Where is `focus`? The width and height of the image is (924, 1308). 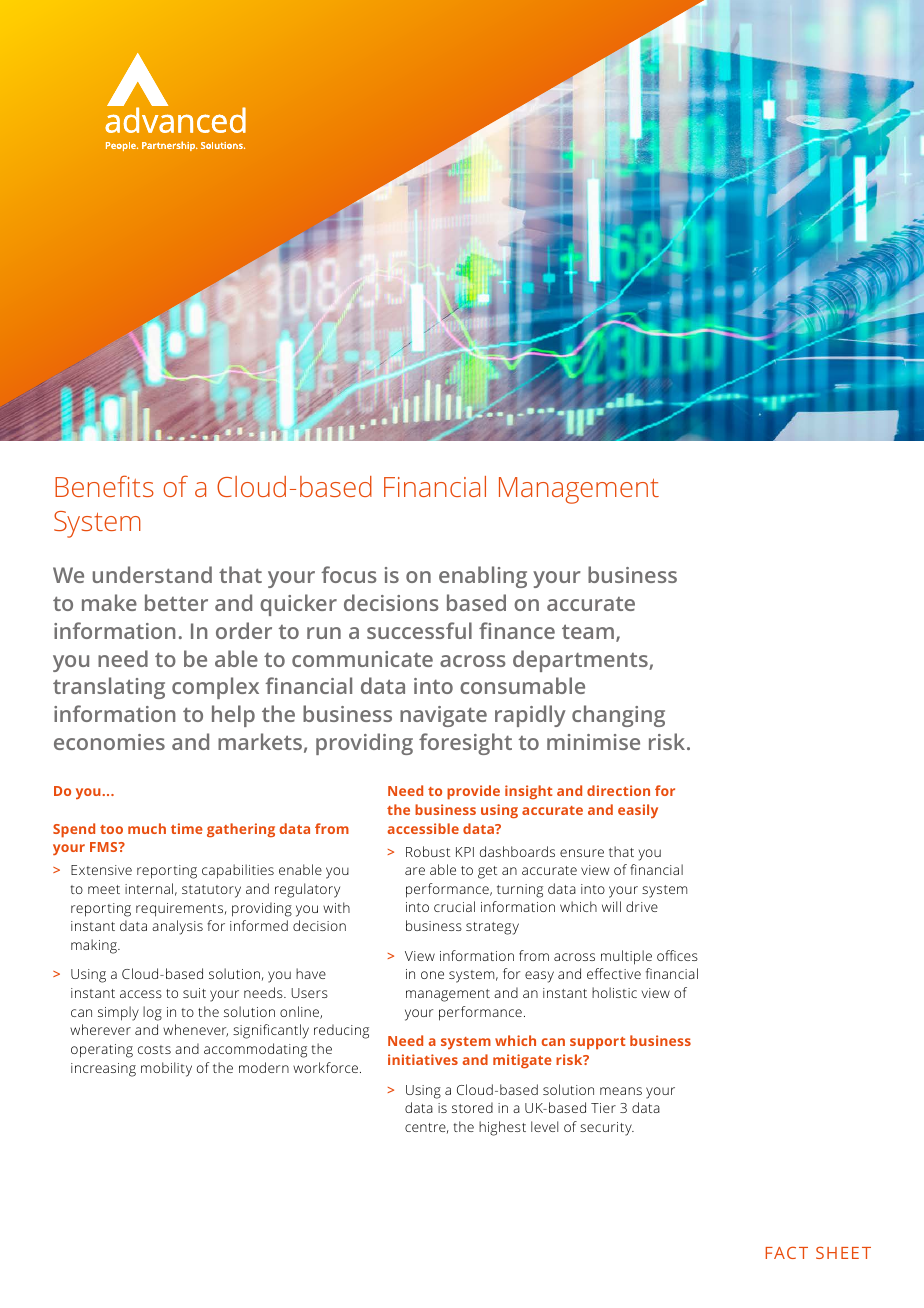 focus is located at coordinates (349, 574).
